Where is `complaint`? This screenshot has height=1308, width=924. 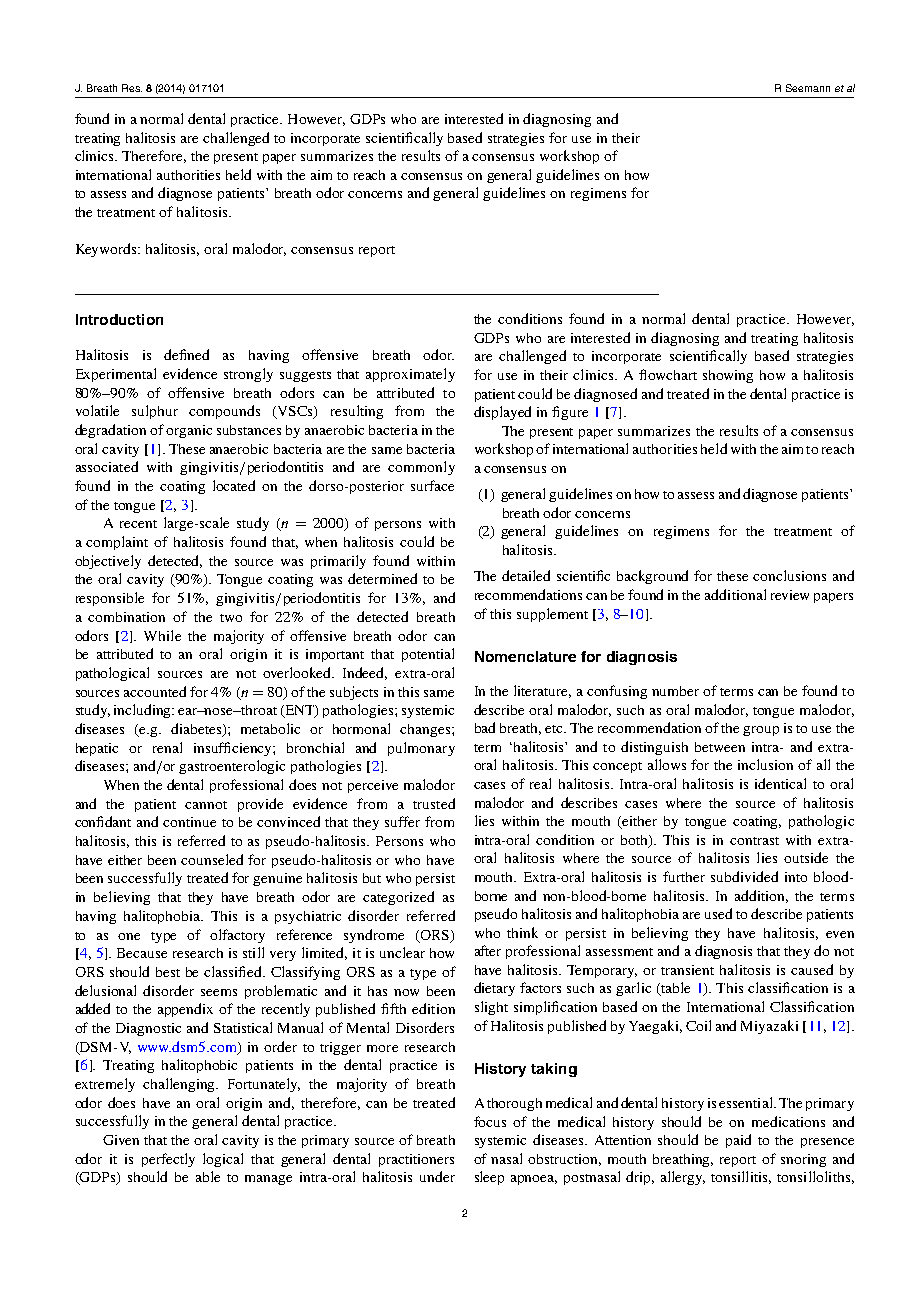
complaint is located at coordinates (117, 543).
